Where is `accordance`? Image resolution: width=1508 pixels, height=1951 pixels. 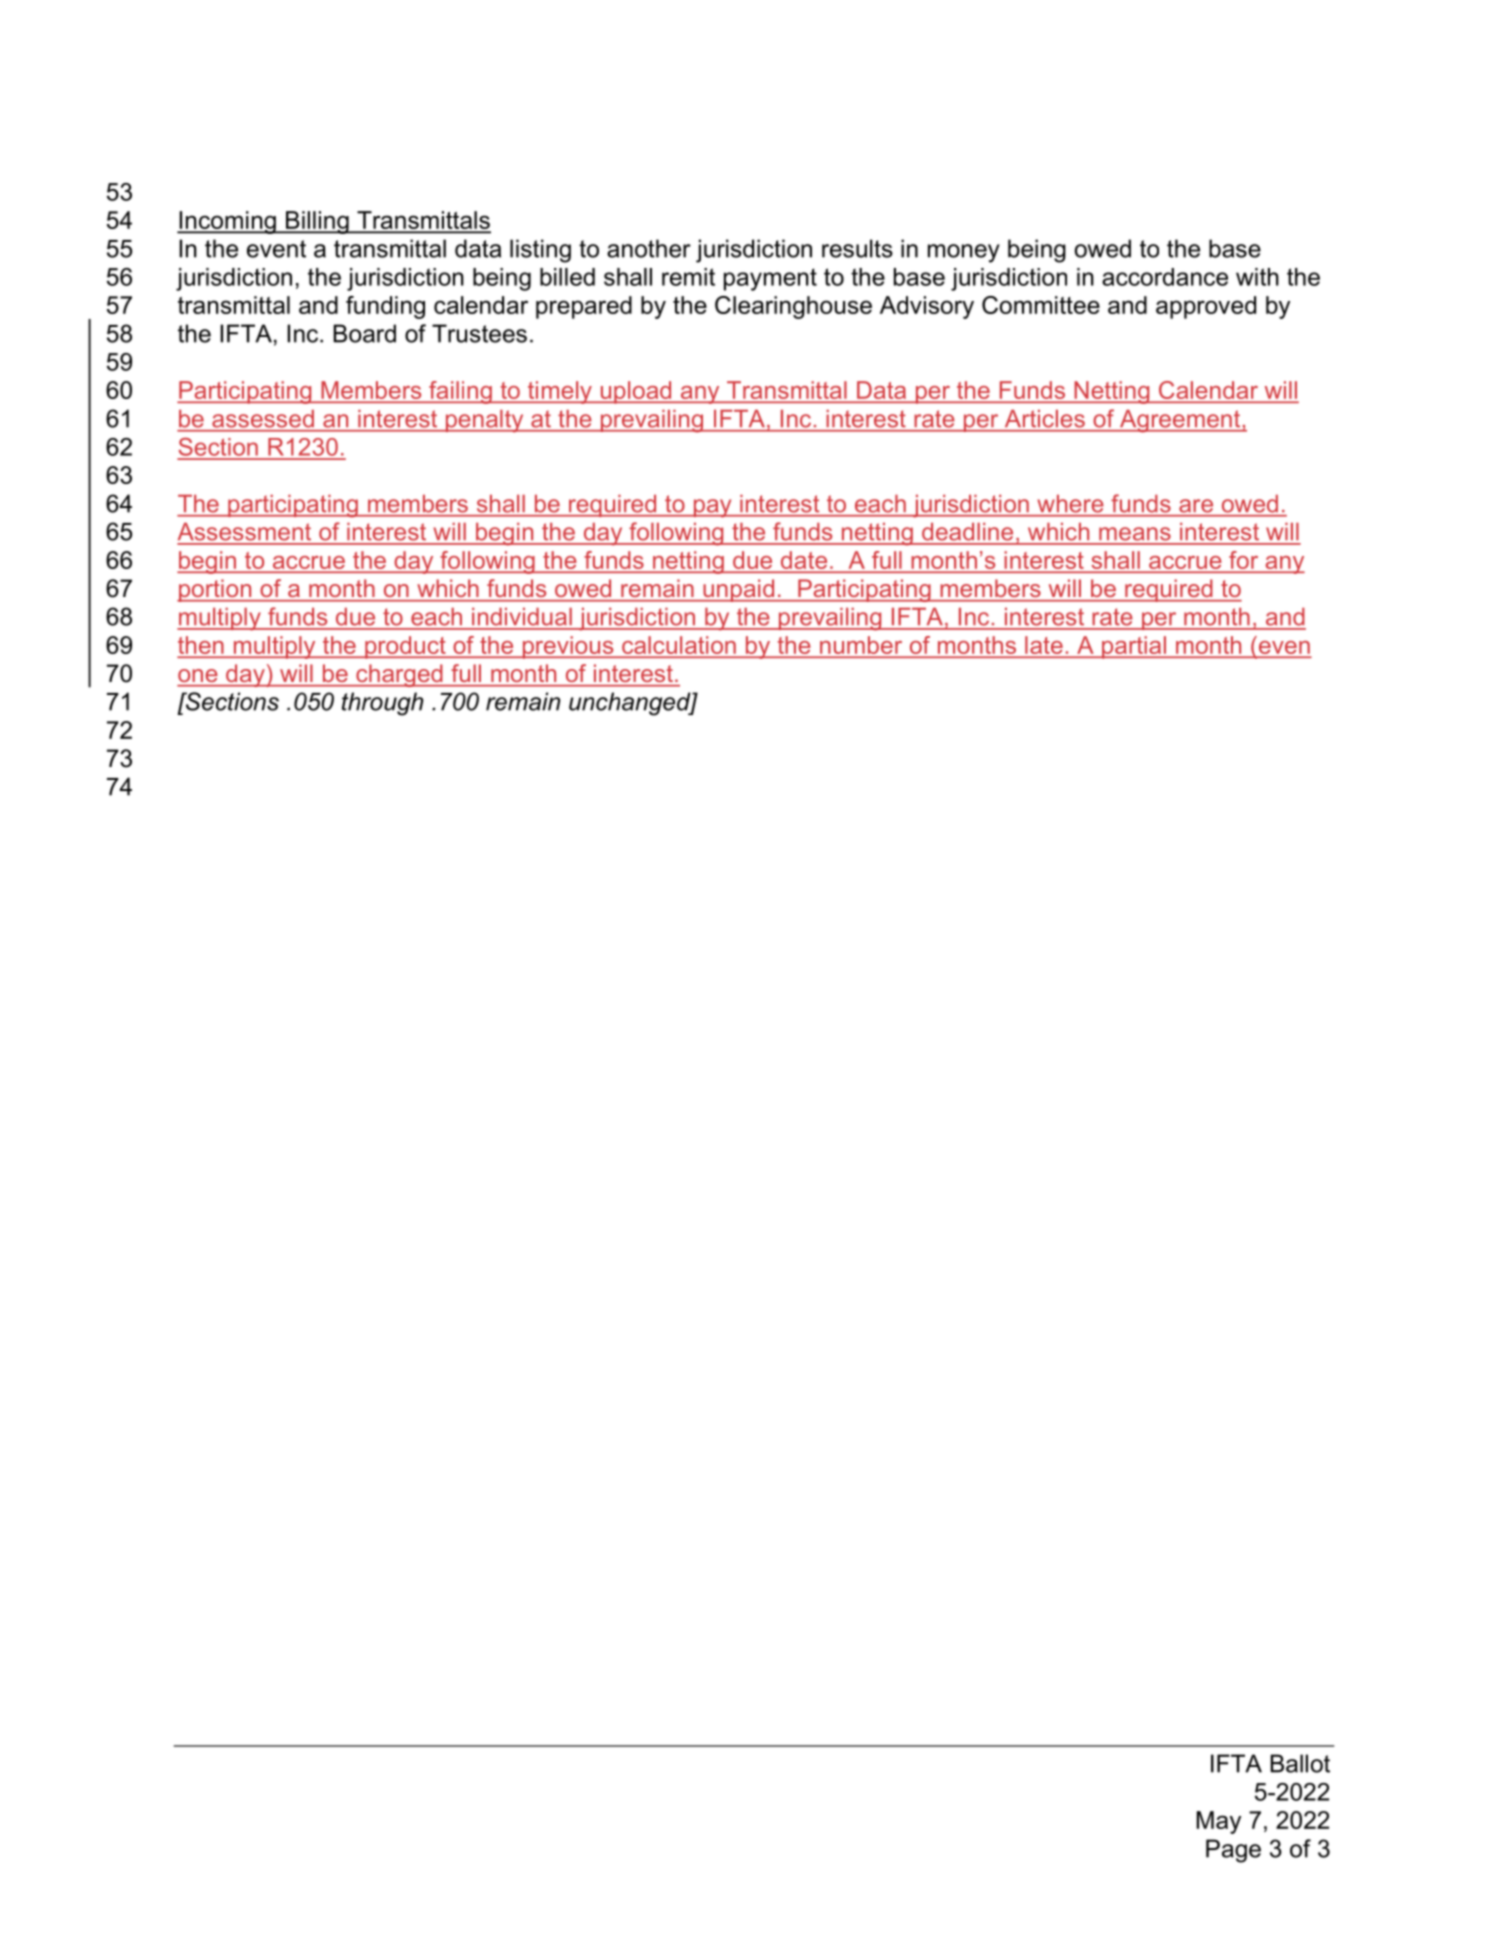
accordance is located at coordinates (1165, 277).
